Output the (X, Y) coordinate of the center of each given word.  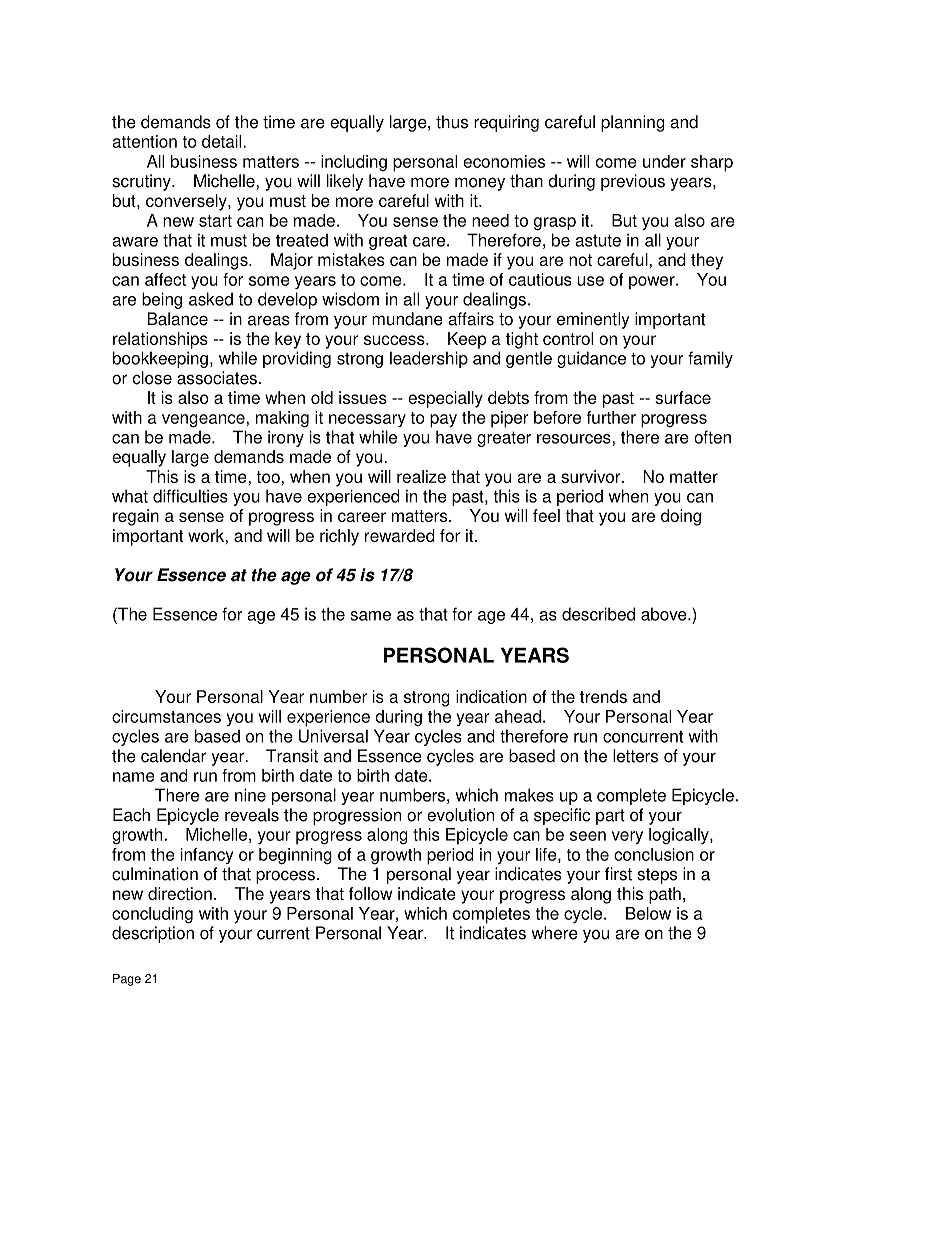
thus (452, 122)
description (153, 934)
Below (648, 913)
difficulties (190, 496)
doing (681, 517)
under (664, 161)
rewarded (400, 535)
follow (370, 893)
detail (223, 141)
